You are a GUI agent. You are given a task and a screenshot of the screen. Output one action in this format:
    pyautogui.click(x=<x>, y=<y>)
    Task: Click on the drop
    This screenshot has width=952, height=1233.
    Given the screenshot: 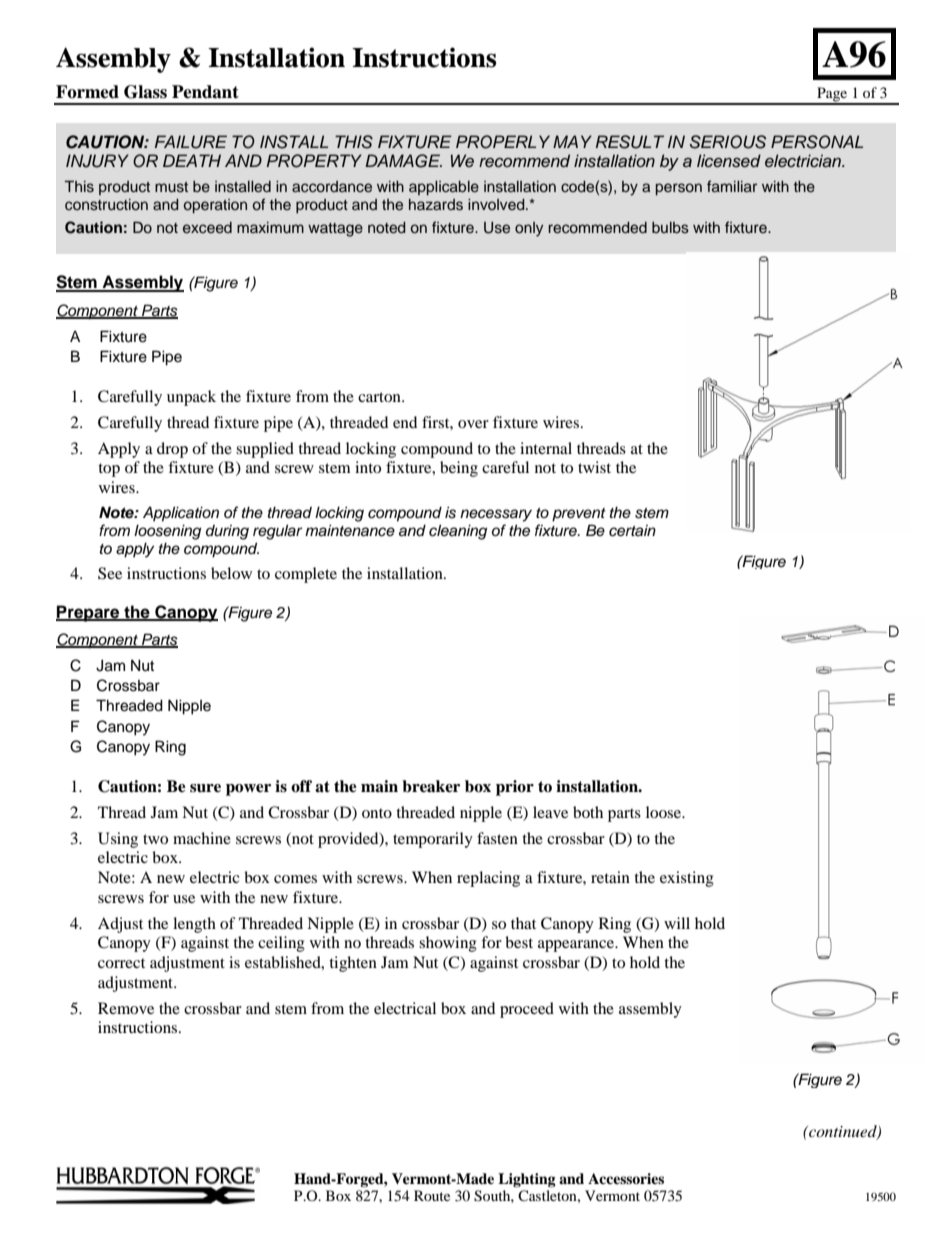 What is the action you would take?
    pyautogui.click(x=172, y=450)
